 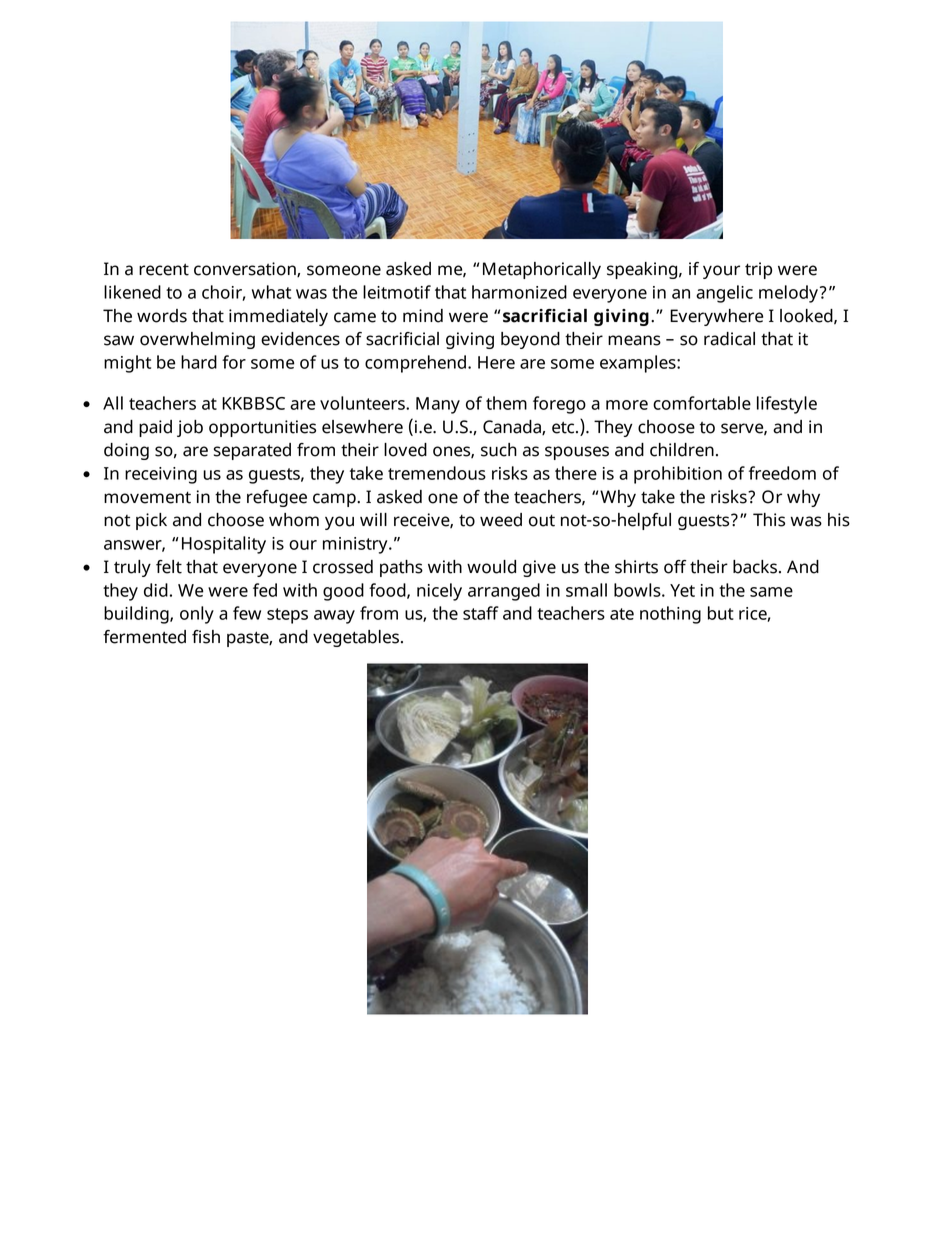 What do you see at coordinates (206, 637) in the document?
I see `fish` at bounding box center [206, 637].
